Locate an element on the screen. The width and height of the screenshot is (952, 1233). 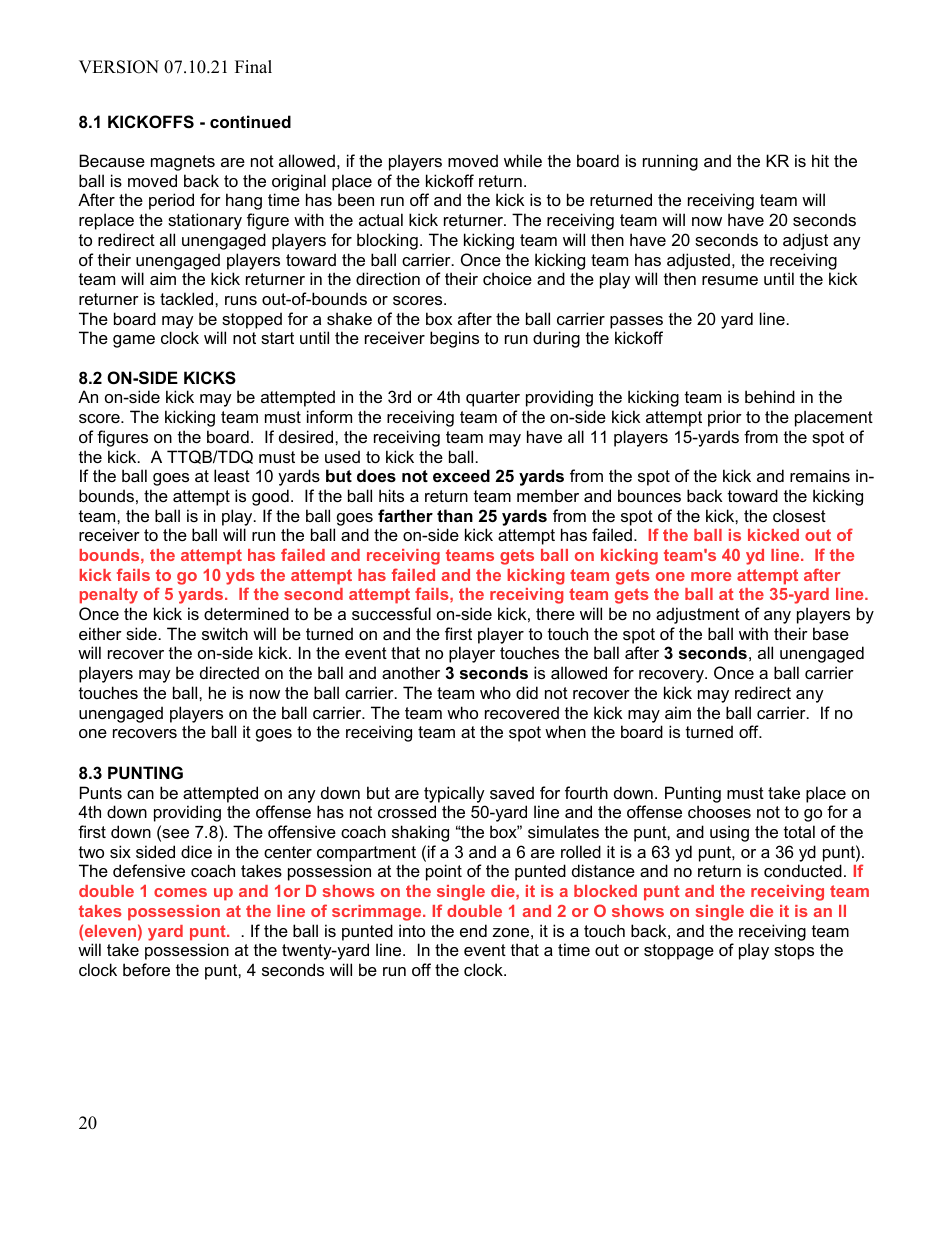
before is located at coordinates (146, 969).
